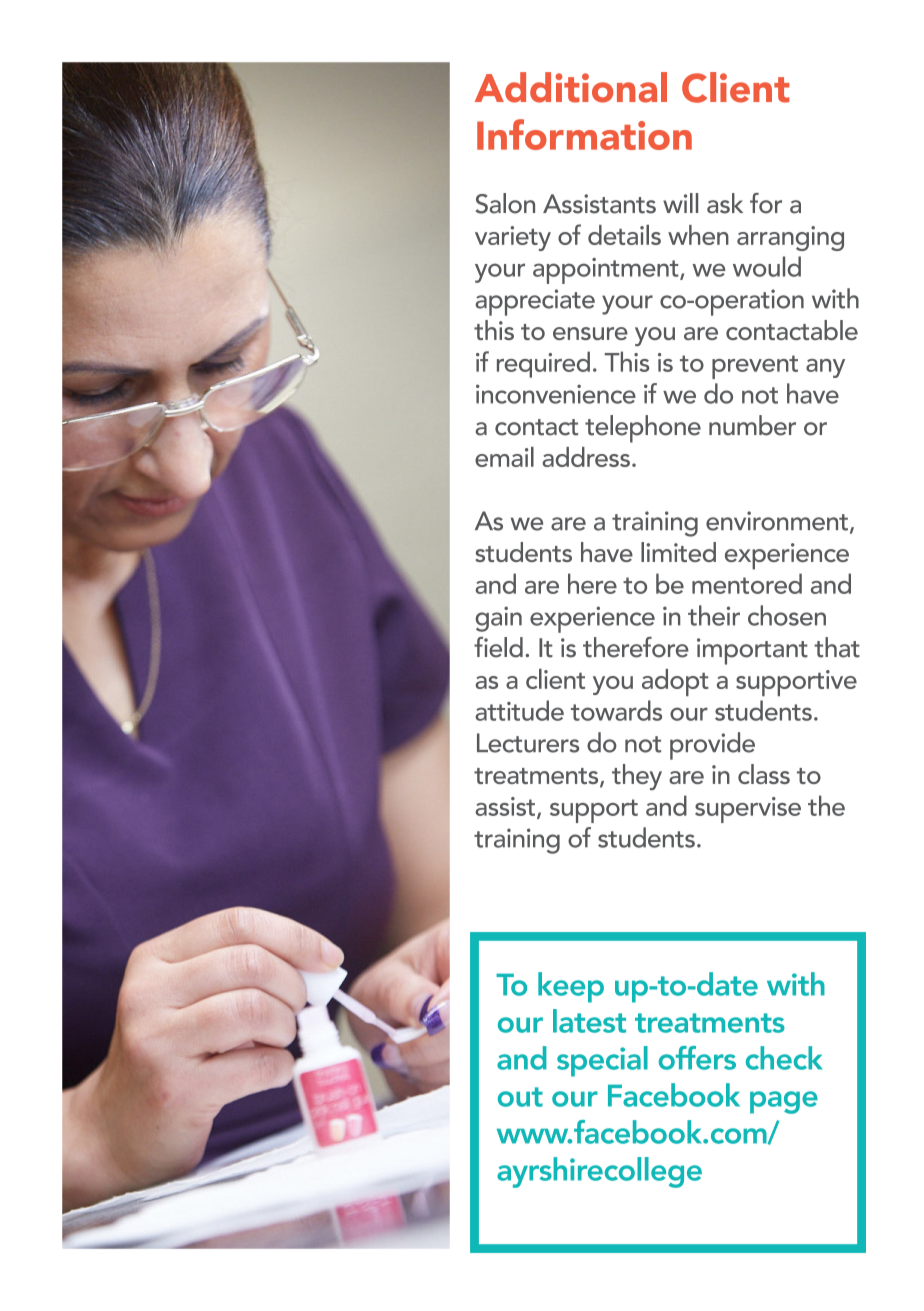 This screenshot has width=924, height=1311. What do you see at coordinates (790, 238) in the screenshot?
I see `arranging` at bounding box center [790, 238].
